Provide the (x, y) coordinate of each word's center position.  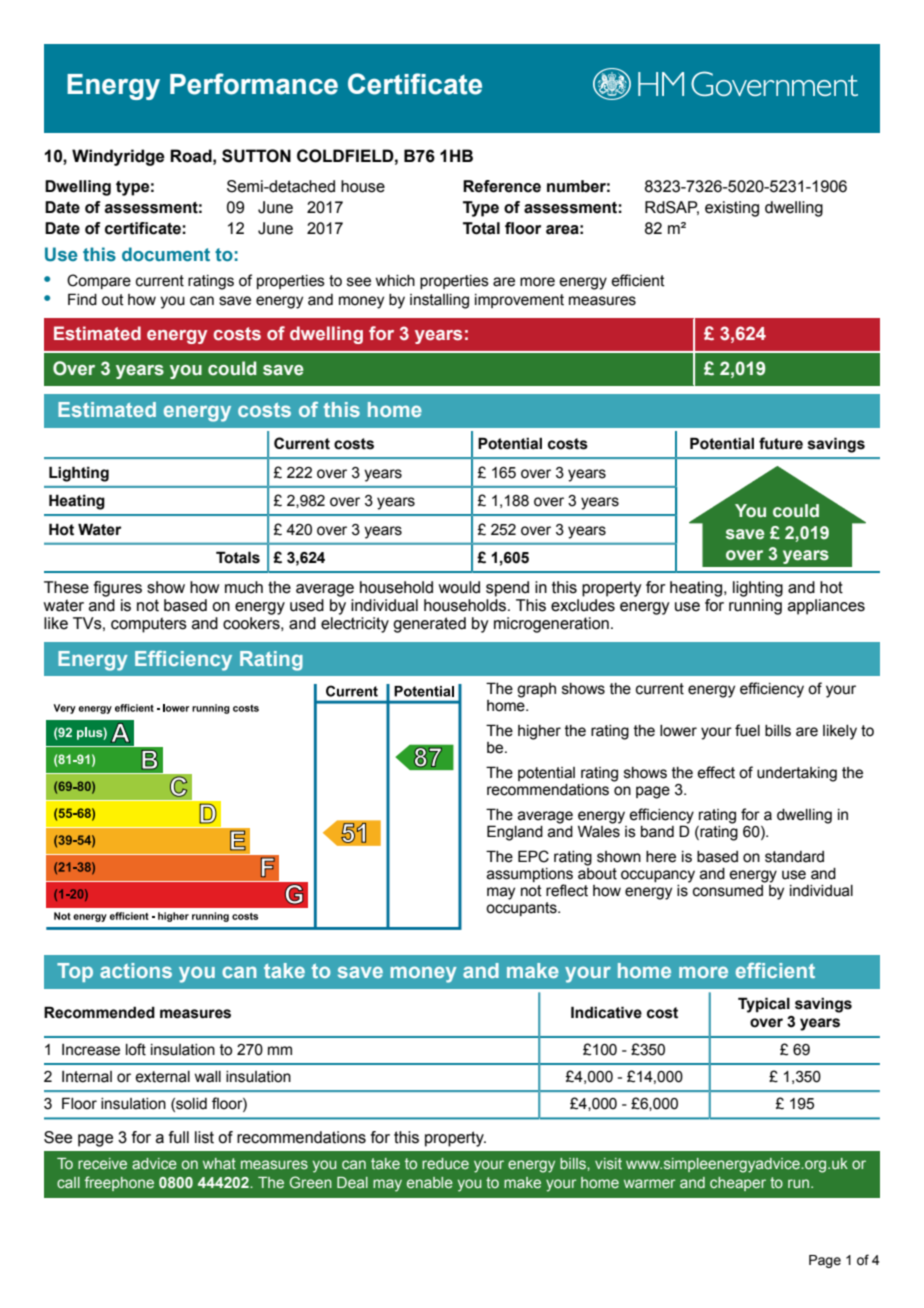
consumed (729, 889)
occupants (522, 909)
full (179, 1137)
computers (149, 625)
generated (429, 625)
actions (136, 970)
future (781, 443)
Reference (502, 186)
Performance (254, 84)
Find (82, 299)
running (755, 607)
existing (732, 209)
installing (439, 301)
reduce (445, 1163)
